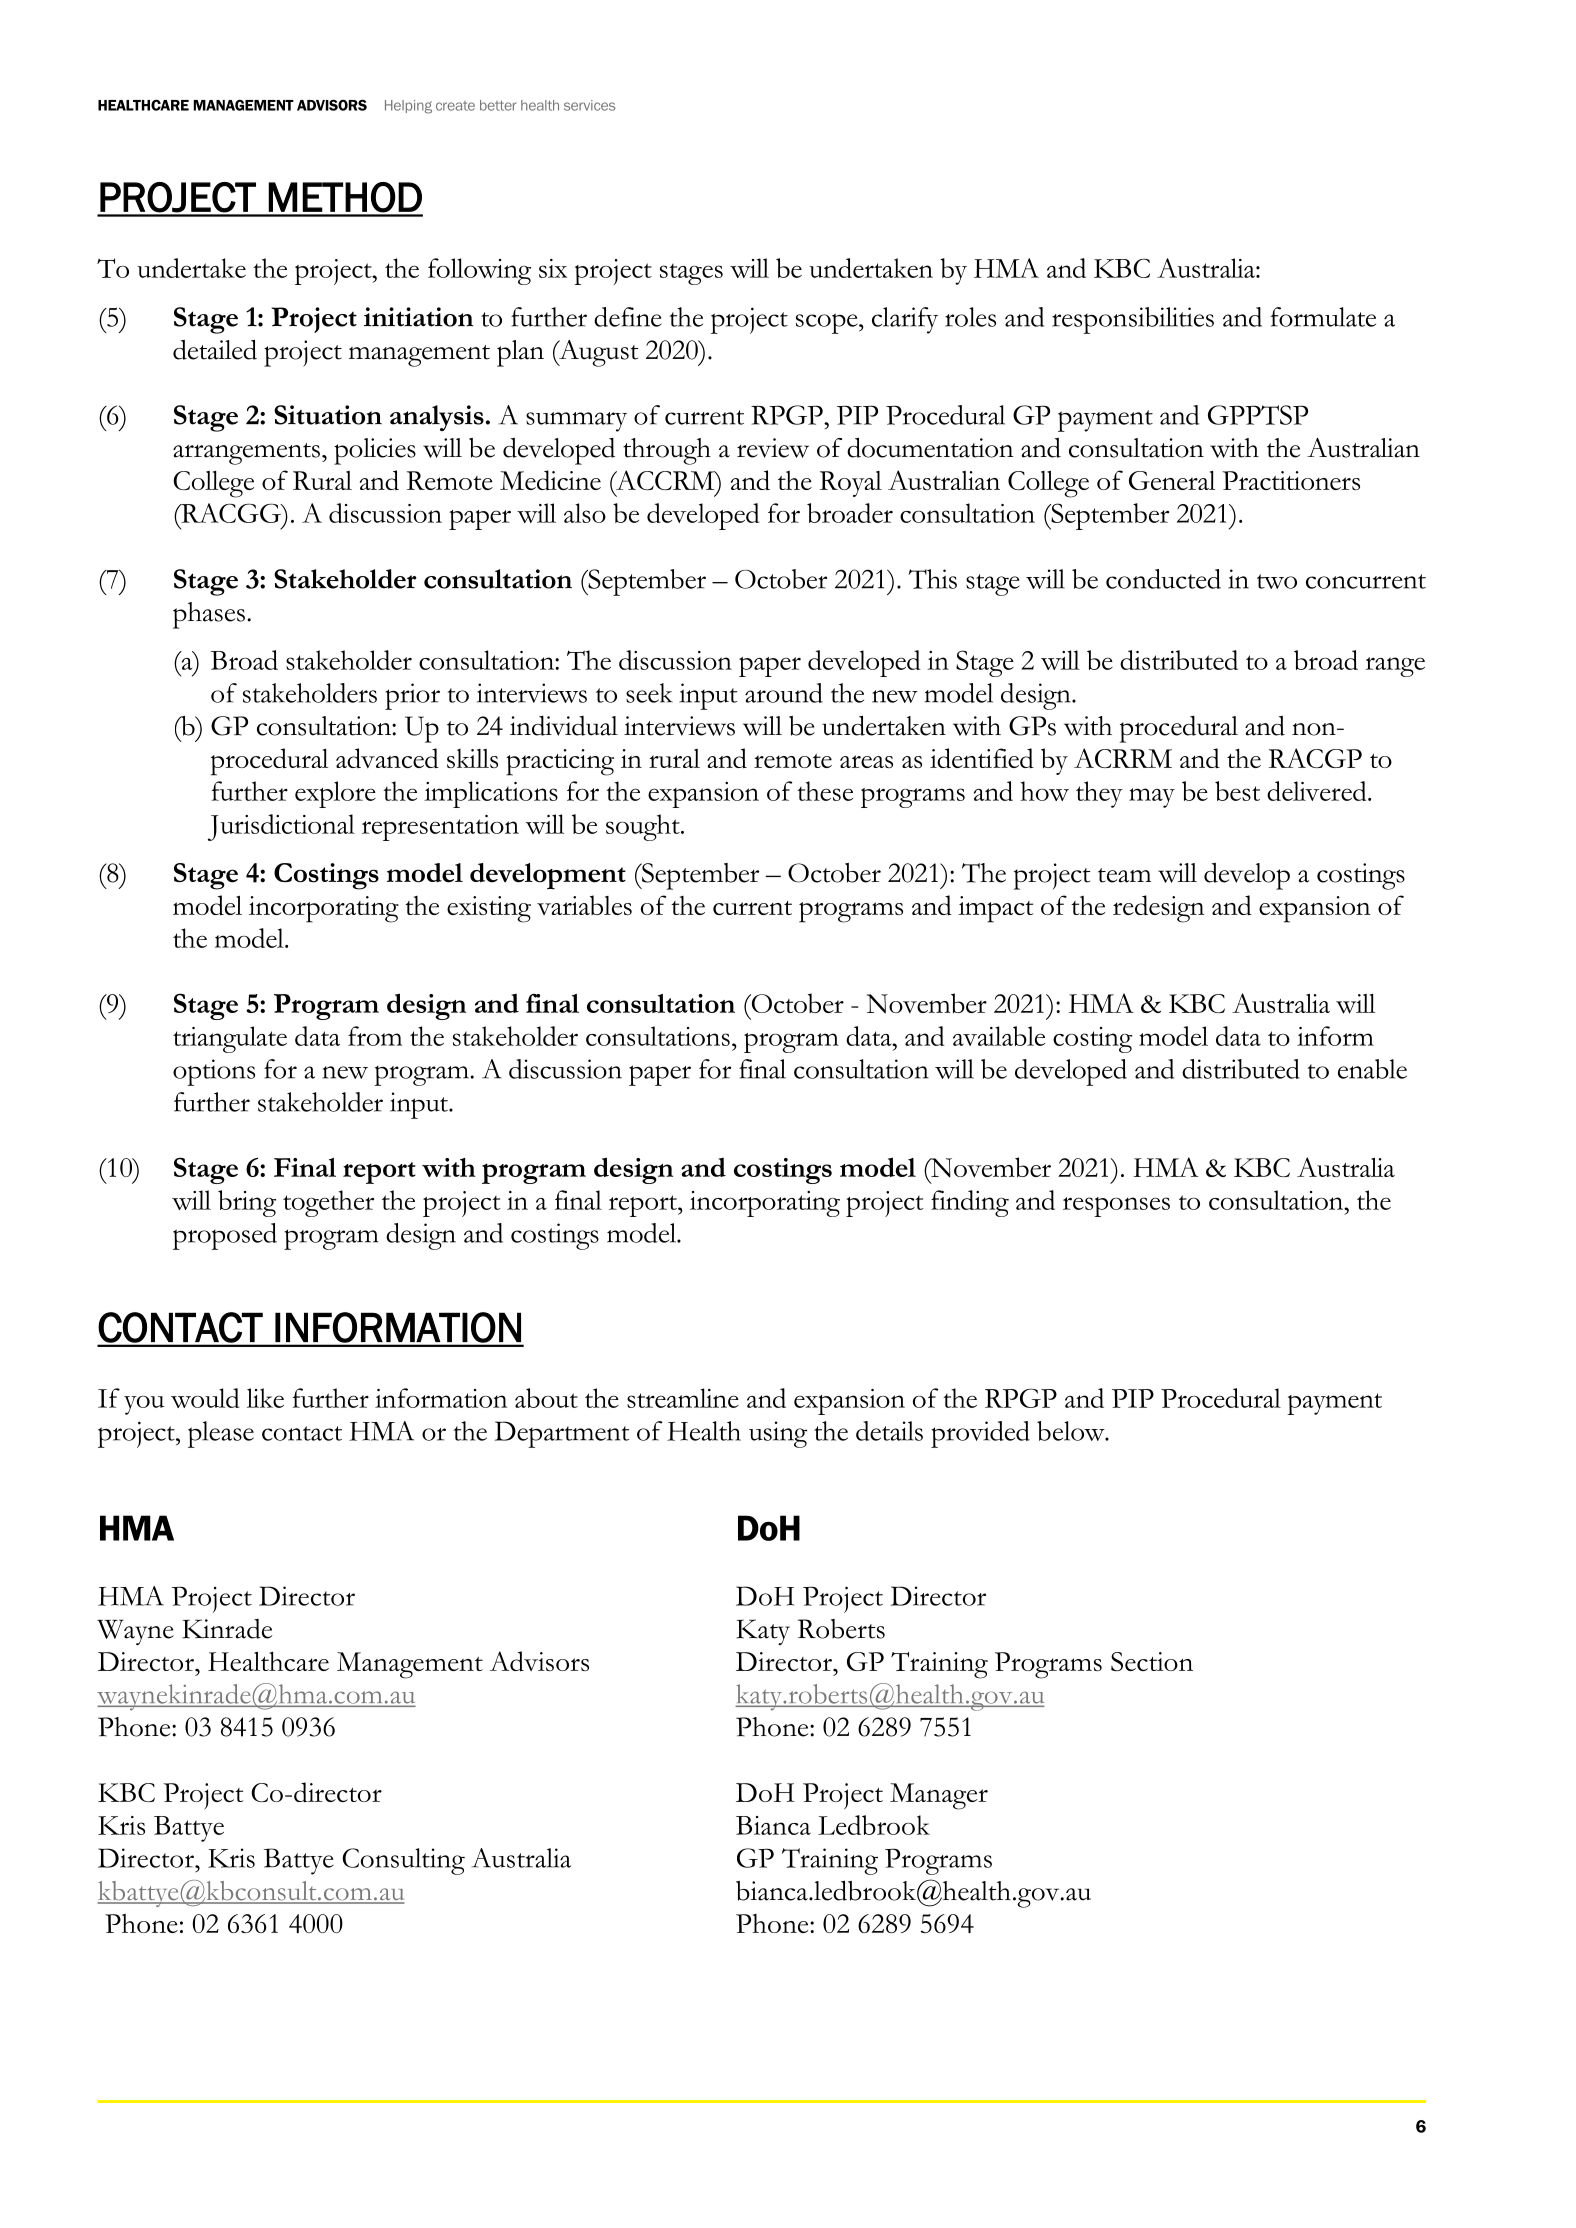  Describe the element at coordinates (1323, 317) in the image. I see `formulate` at that location.
